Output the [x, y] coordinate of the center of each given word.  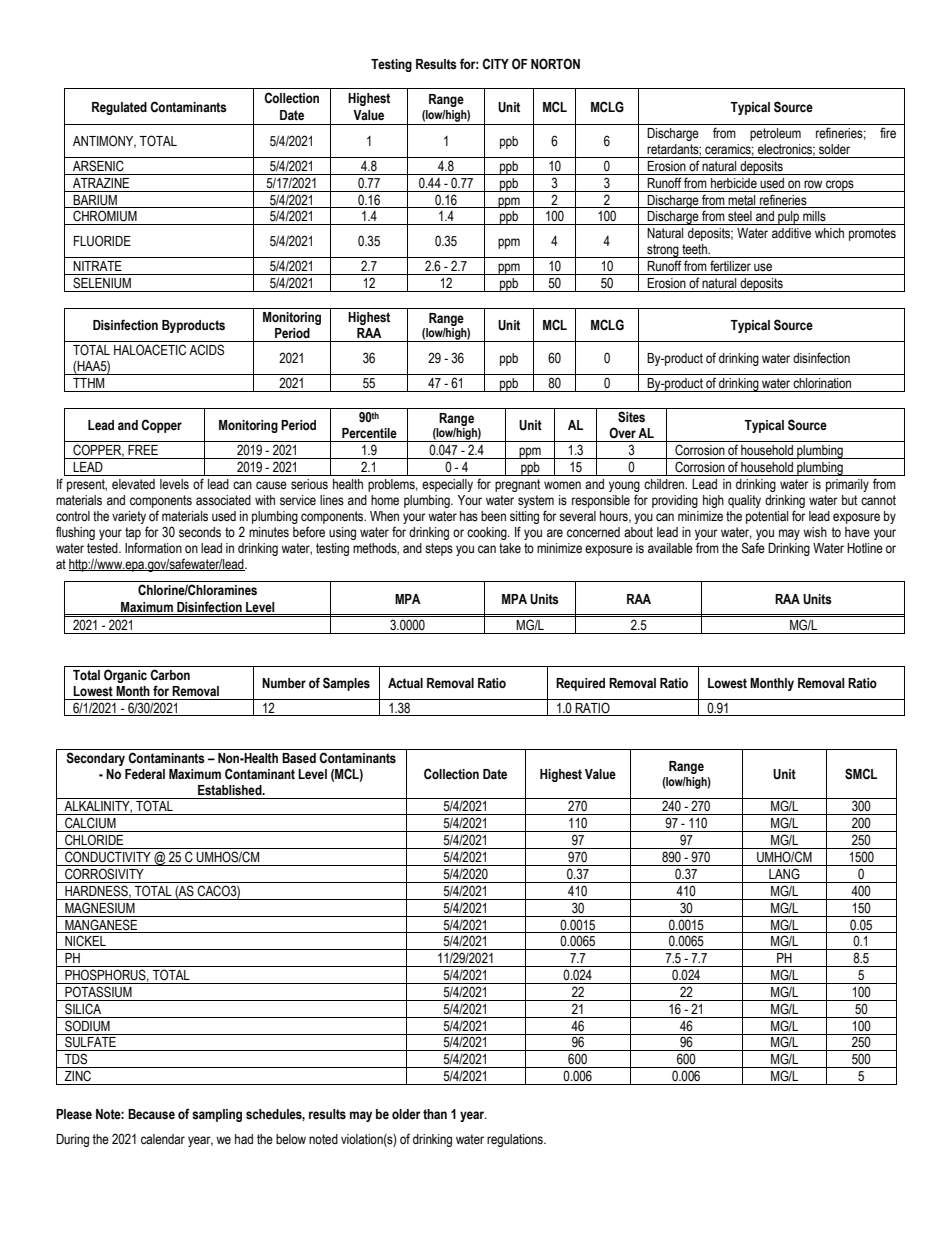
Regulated [119, 108]
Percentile [369, 433]
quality [744, 501]
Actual [405, 683]
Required [580, 684]
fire [888, 132]
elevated [133, 484]
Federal [145, 774]
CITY [495, 64]
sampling [217, 1115]
